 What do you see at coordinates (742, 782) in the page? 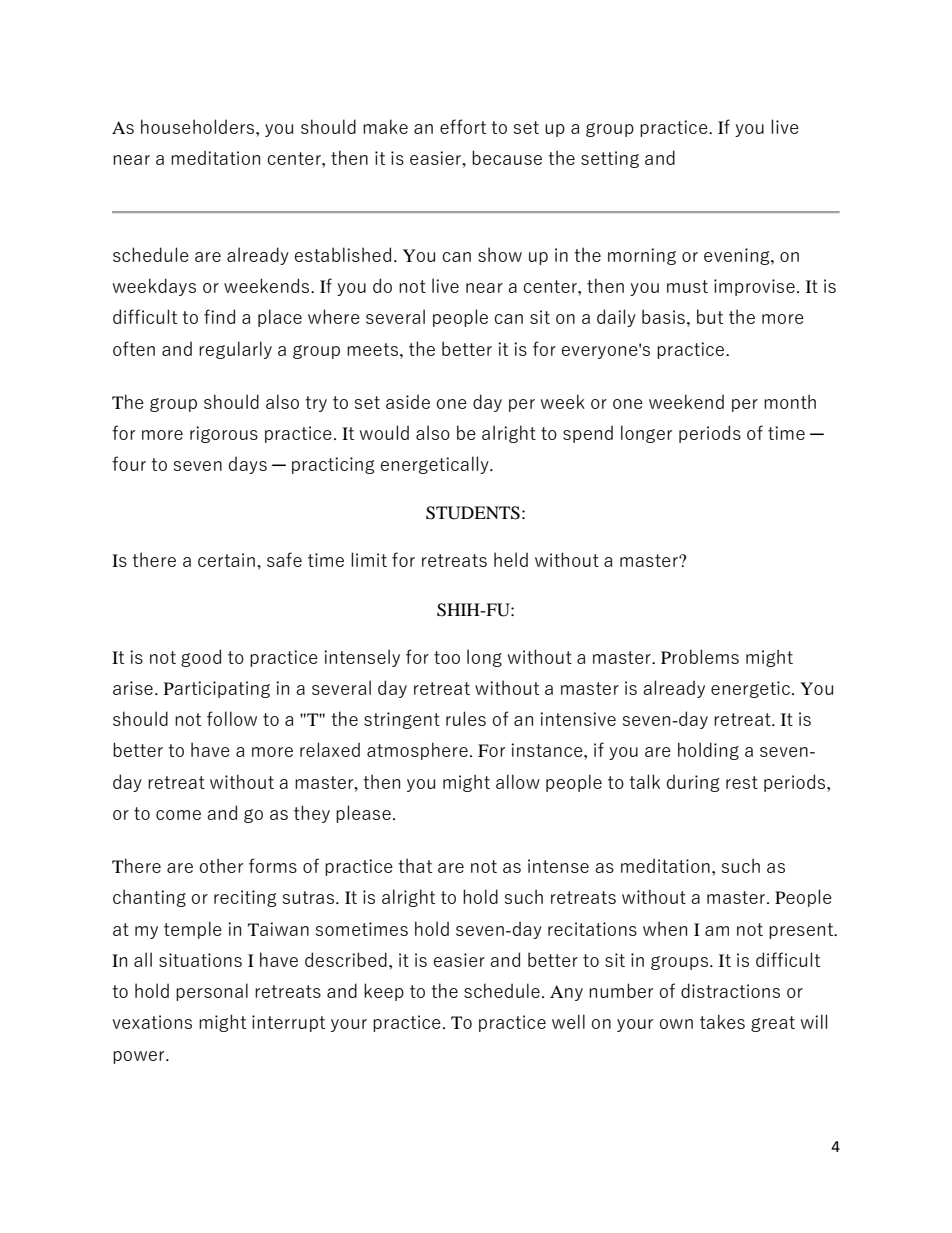
I see `rest` at bounding box center [742, 782].
